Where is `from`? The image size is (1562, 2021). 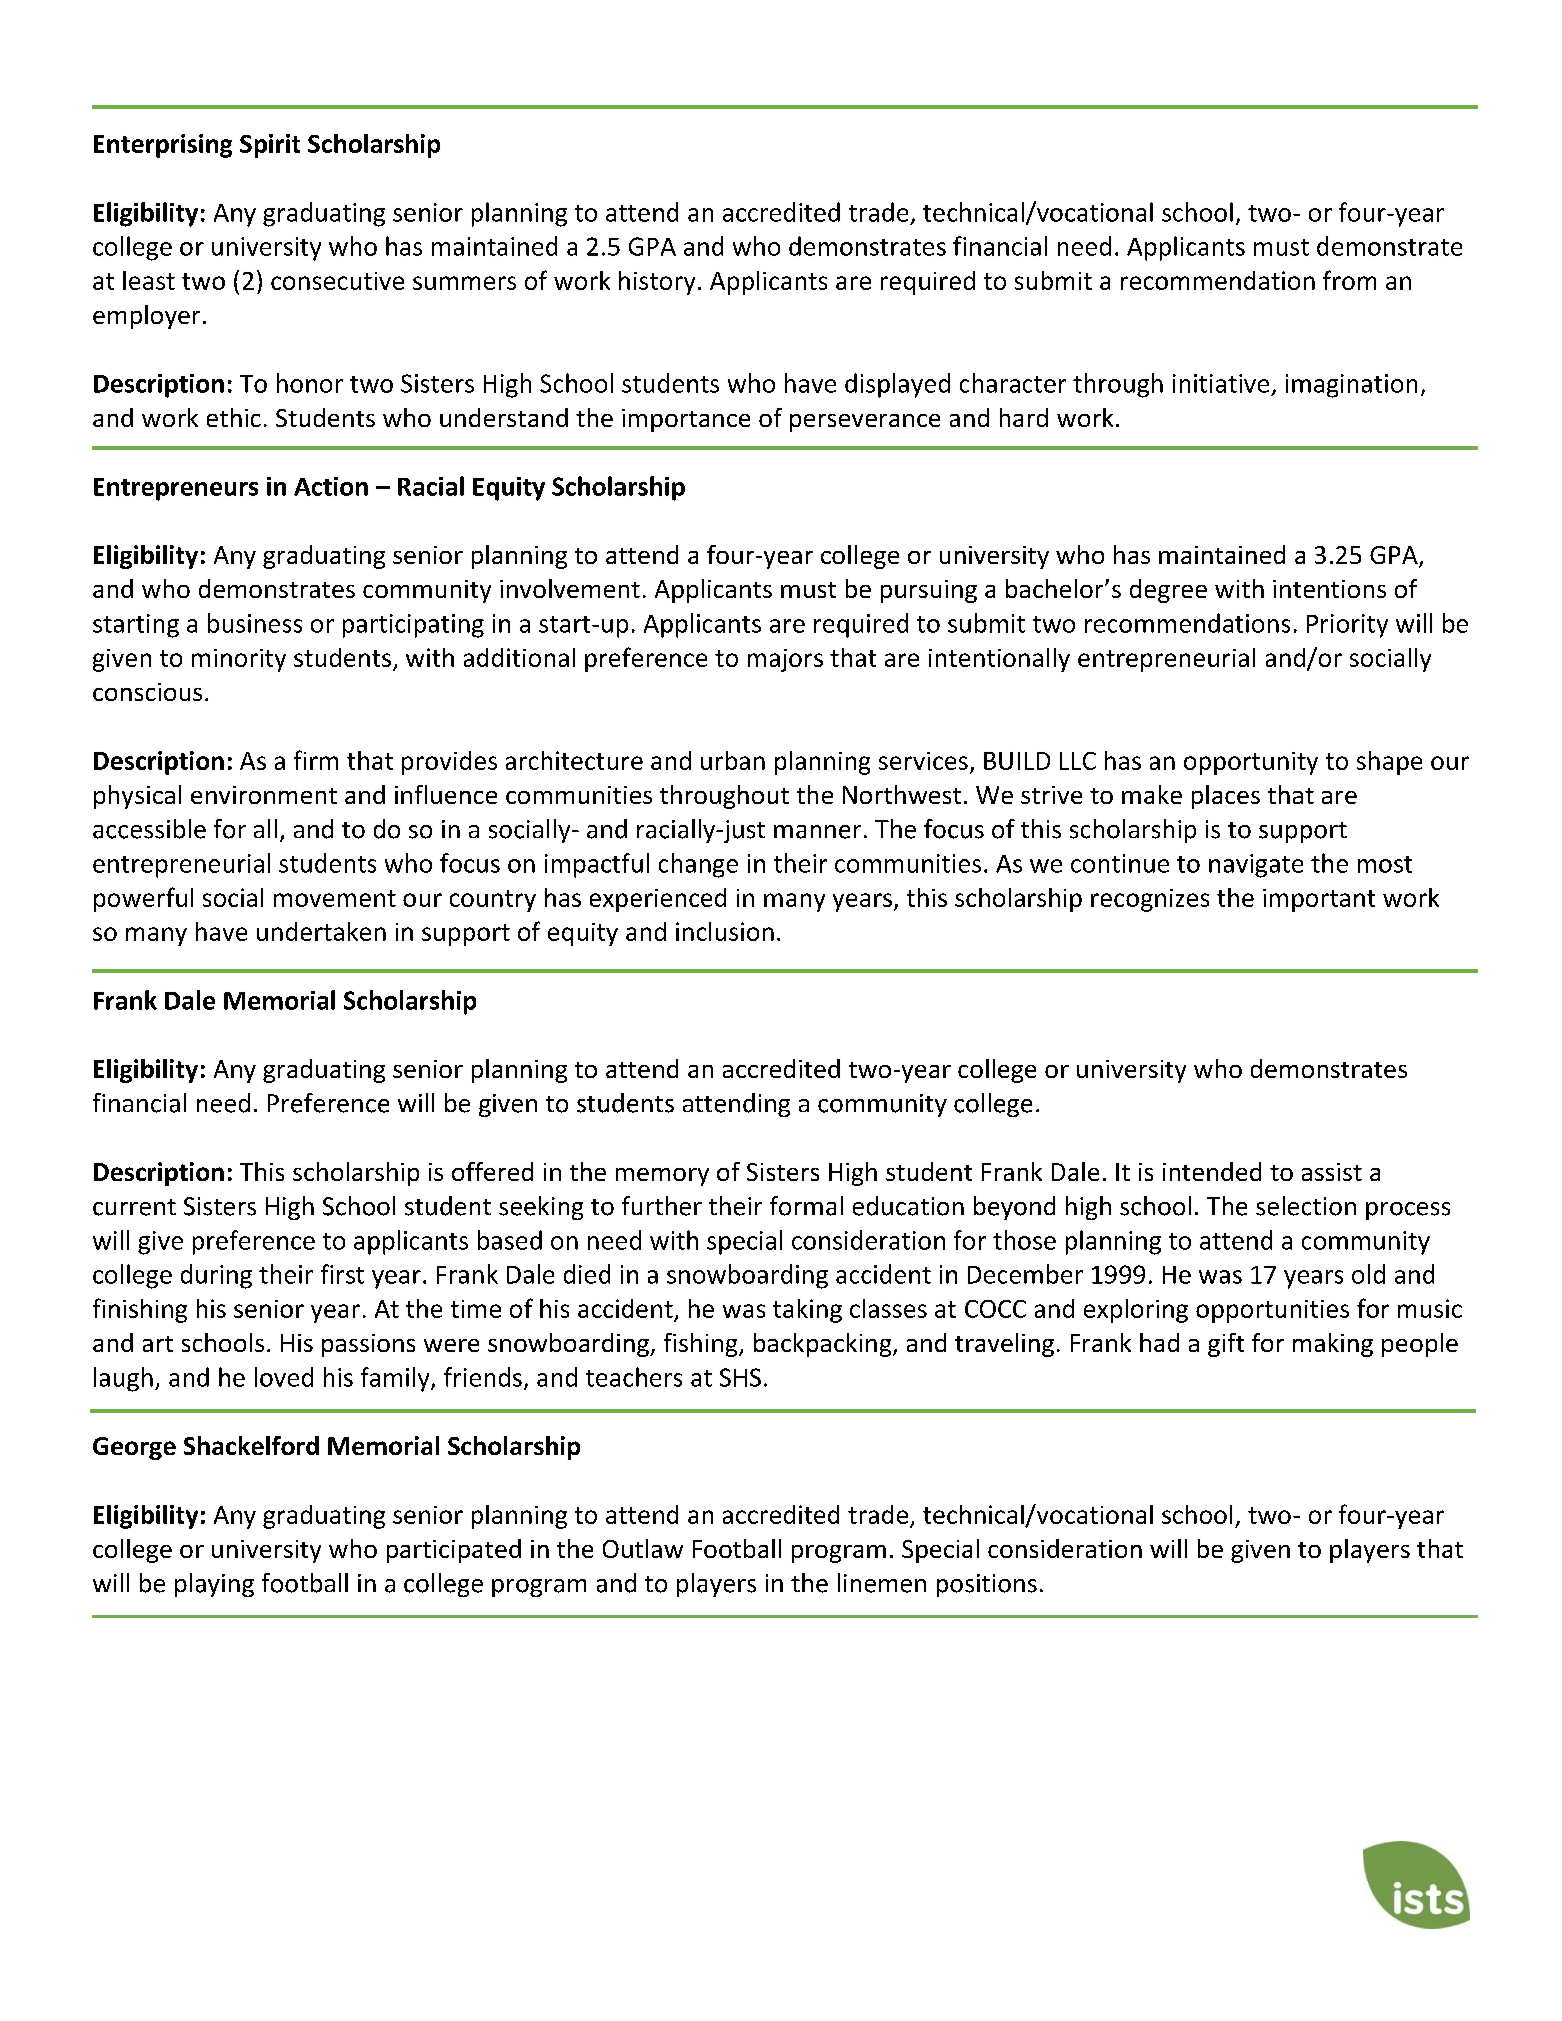
from is located at coordinates (1349, 280).
